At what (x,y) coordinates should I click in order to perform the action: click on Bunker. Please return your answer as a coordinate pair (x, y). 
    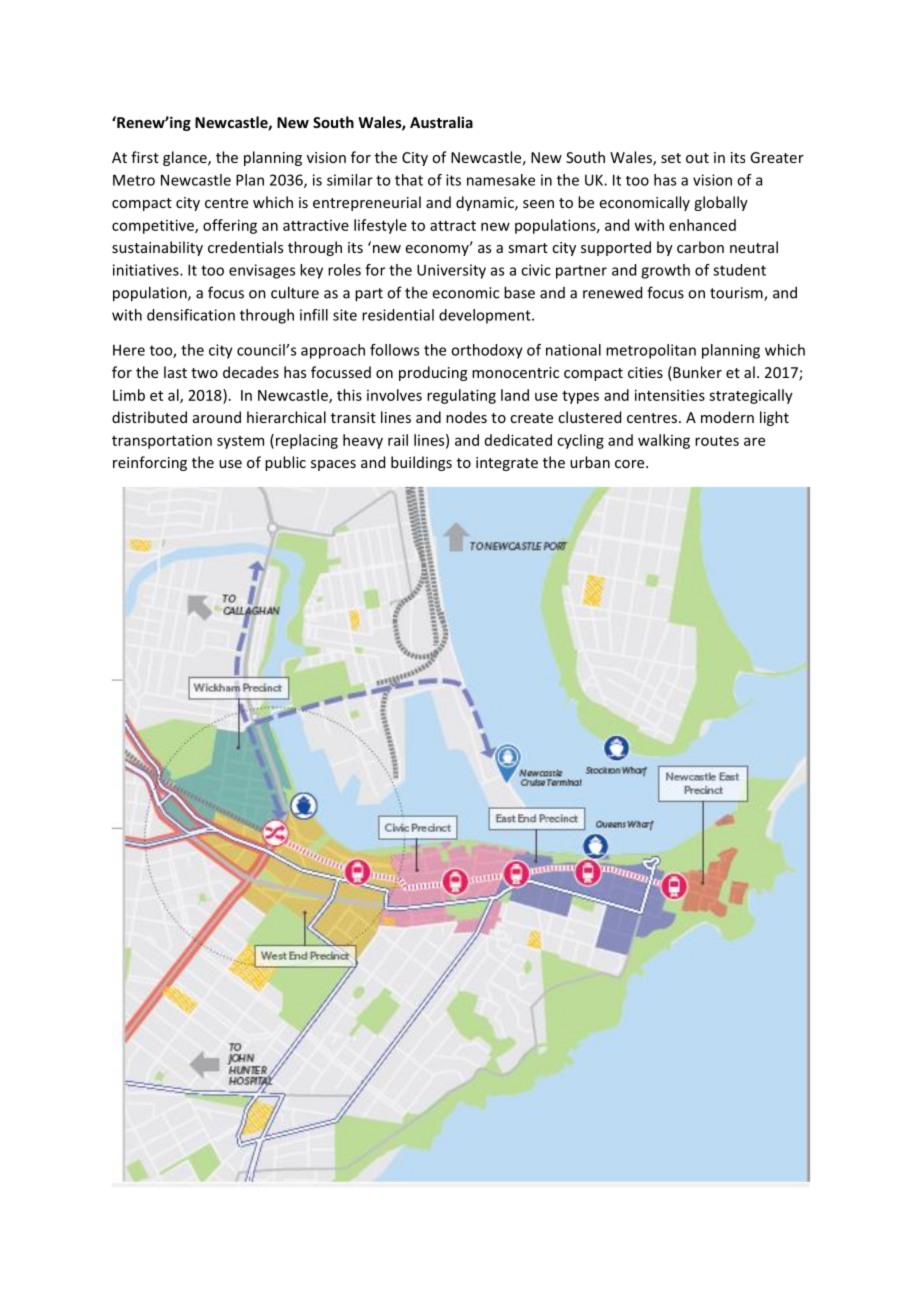
    Looking at the image, I should click on (696, 373).
